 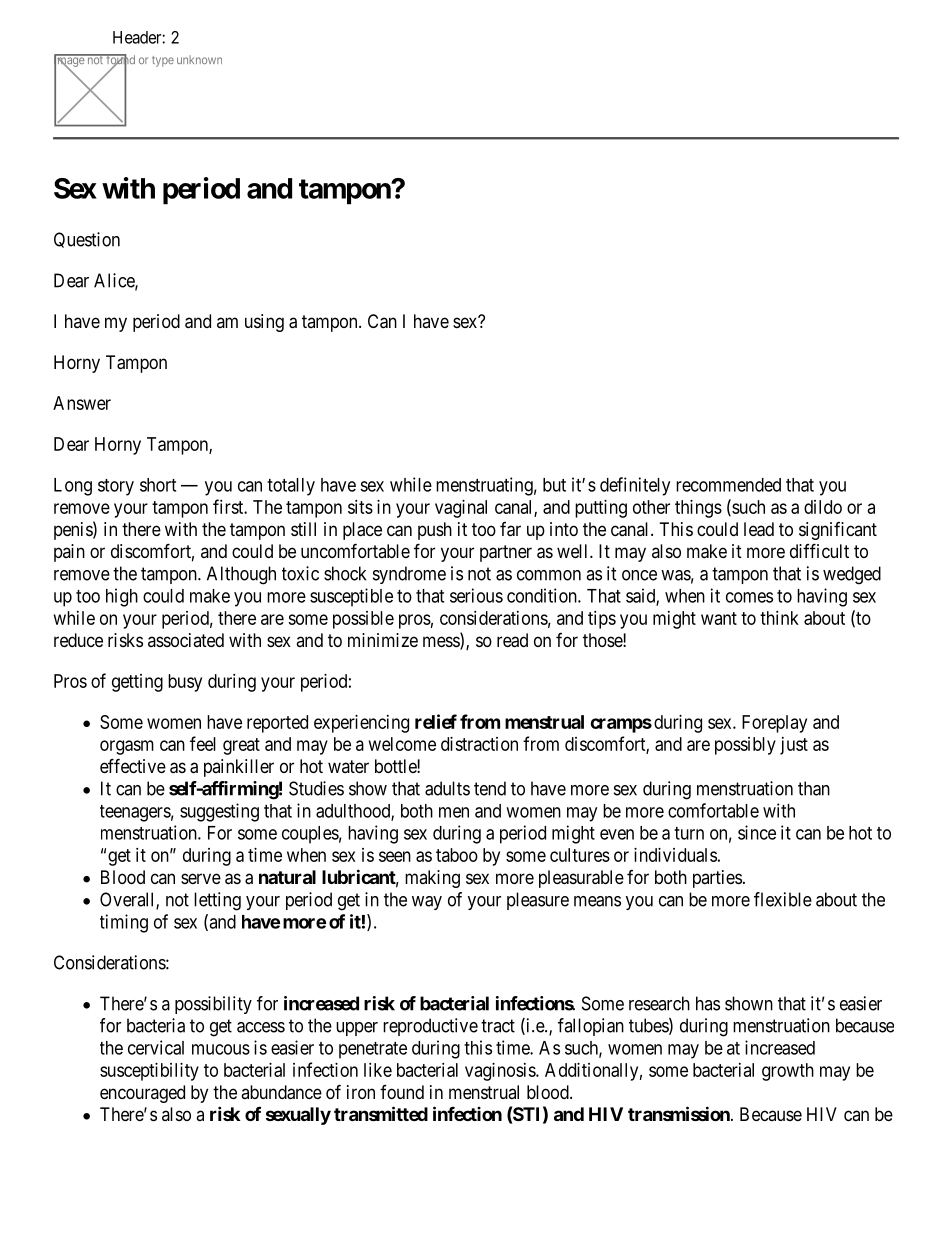 I want to click on recommended, so click(x=728, y=485).
